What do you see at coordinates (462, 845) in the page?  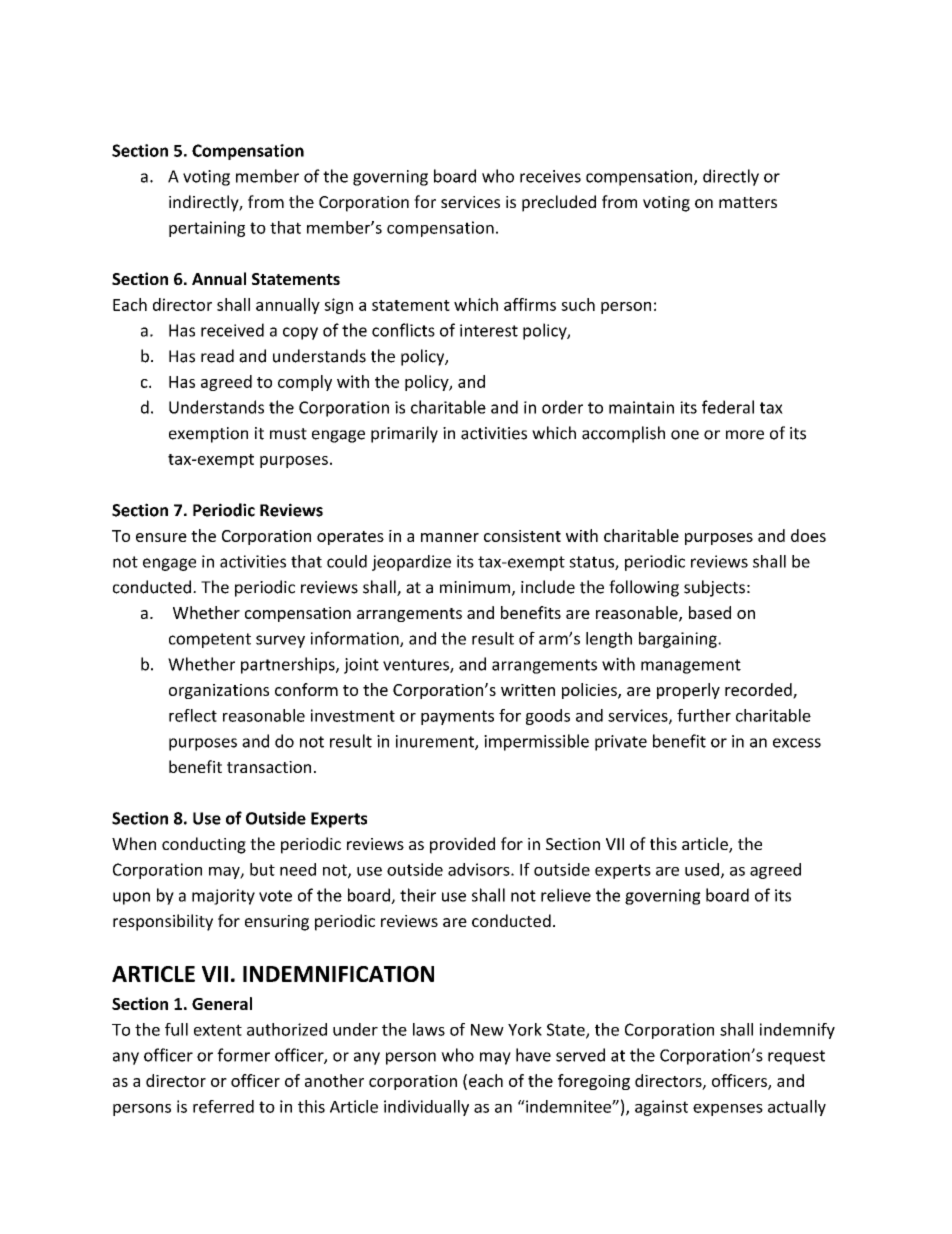 I see `provided` at bounding box center [462, 845].
